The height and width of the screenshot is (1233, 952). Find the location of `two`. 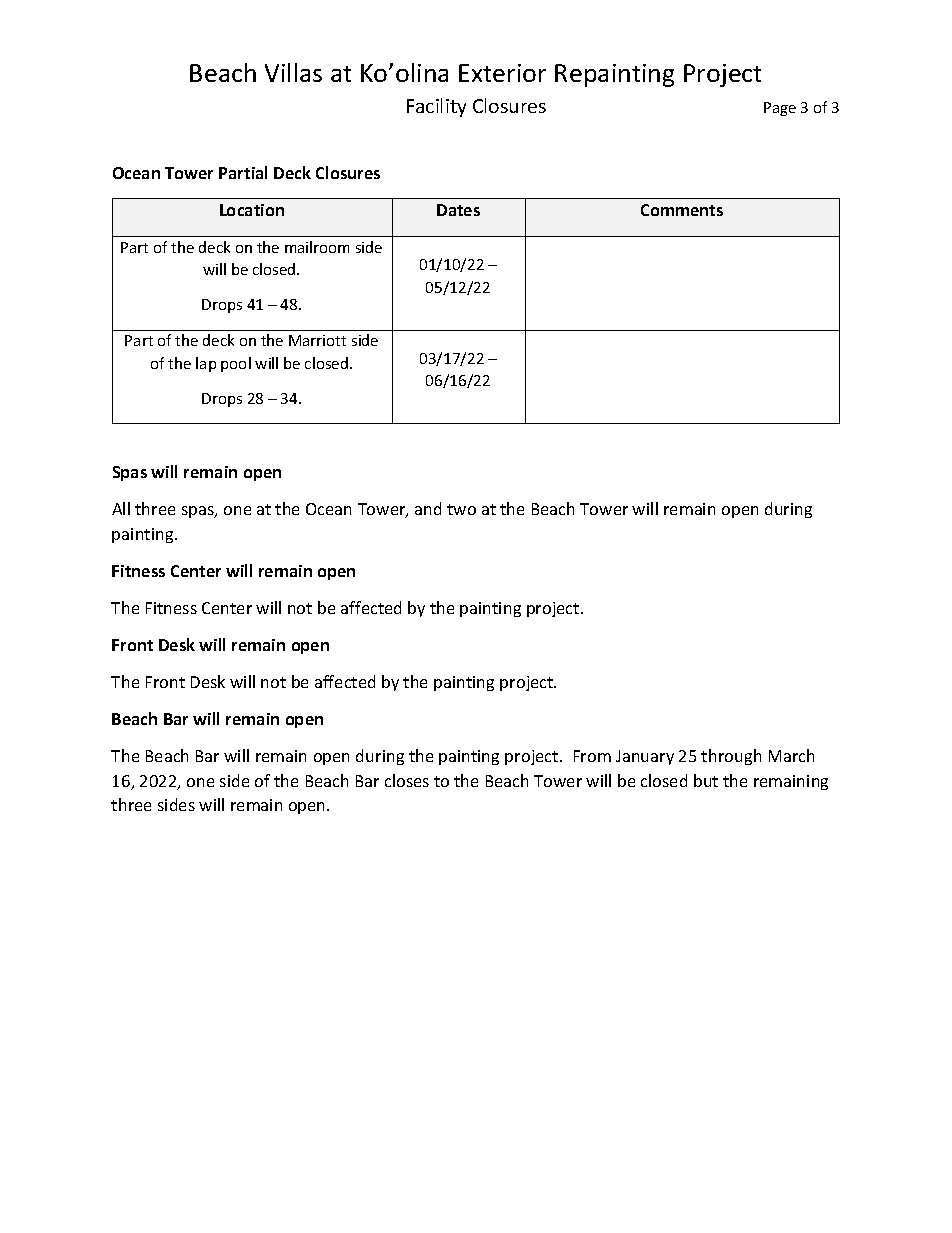

two is located at coordinates (461, 509).
